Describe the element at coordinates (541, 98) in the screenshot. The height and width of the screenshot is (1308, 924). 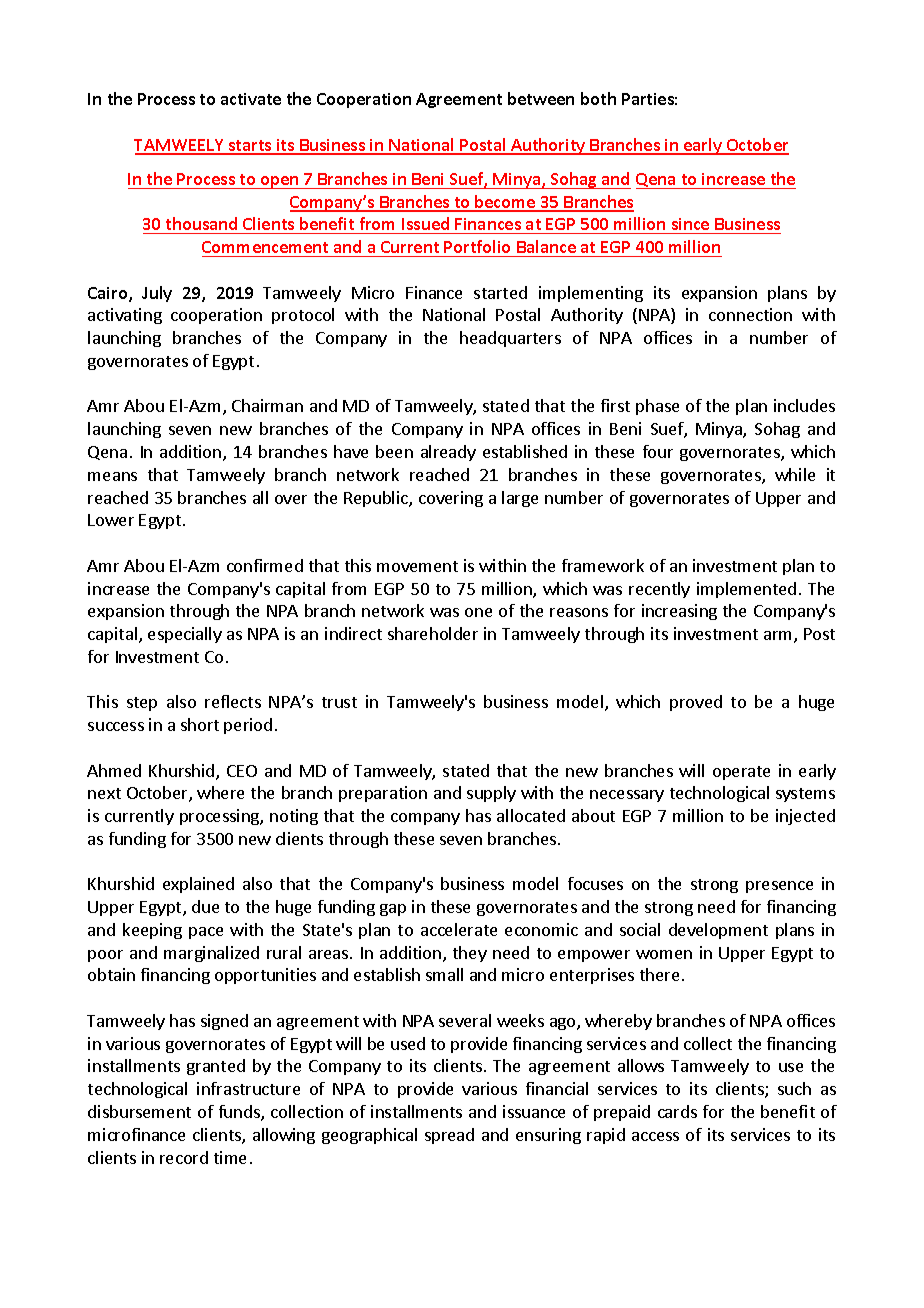
I see `between` at that location.
